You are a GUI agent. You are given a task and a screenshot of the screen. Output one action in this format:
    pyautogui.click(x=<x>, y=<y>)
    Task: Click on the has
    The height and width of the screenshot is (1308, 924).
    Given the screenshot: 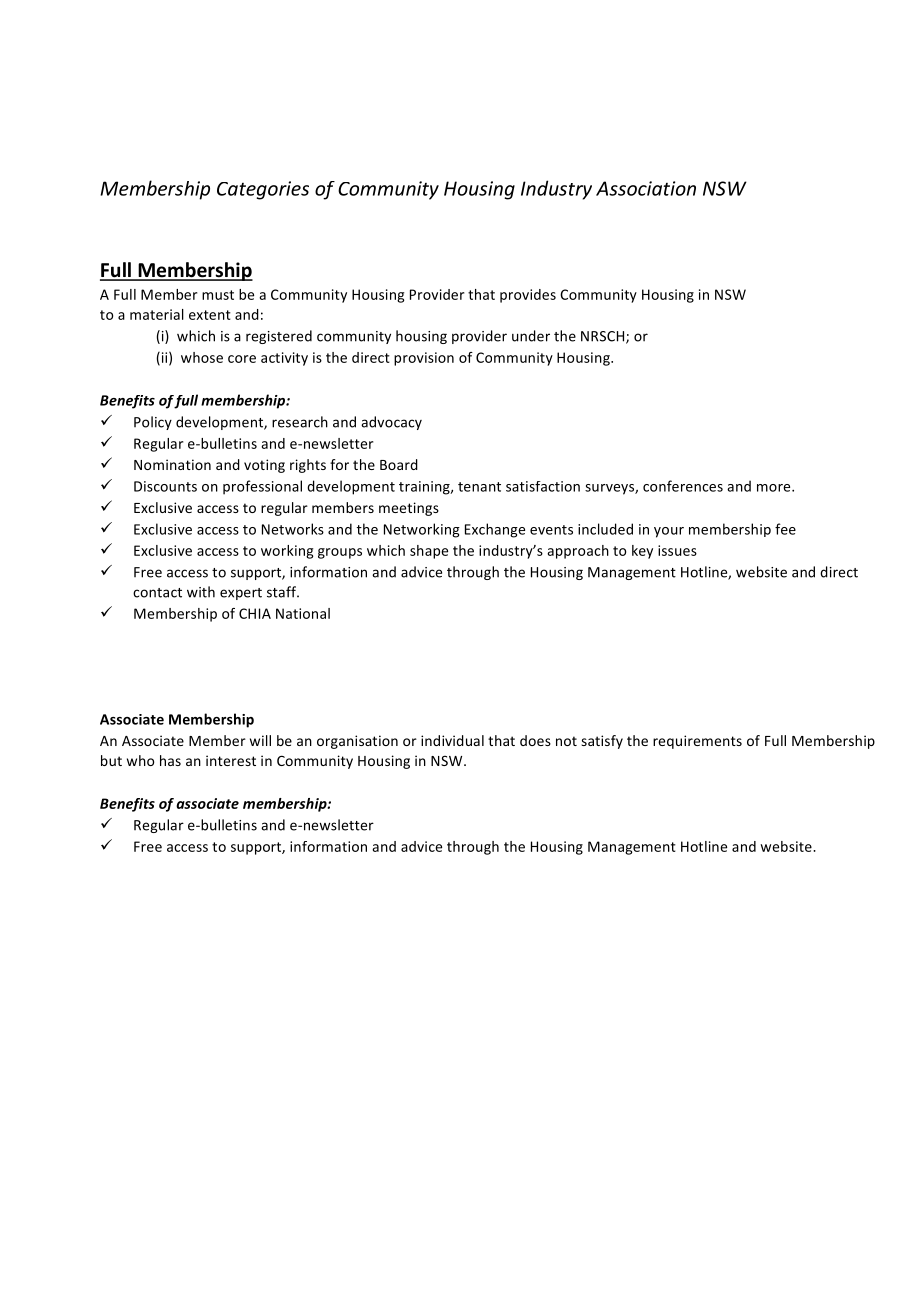 What is the action you would take?
    pyautogui.click(x=170, y=760)
